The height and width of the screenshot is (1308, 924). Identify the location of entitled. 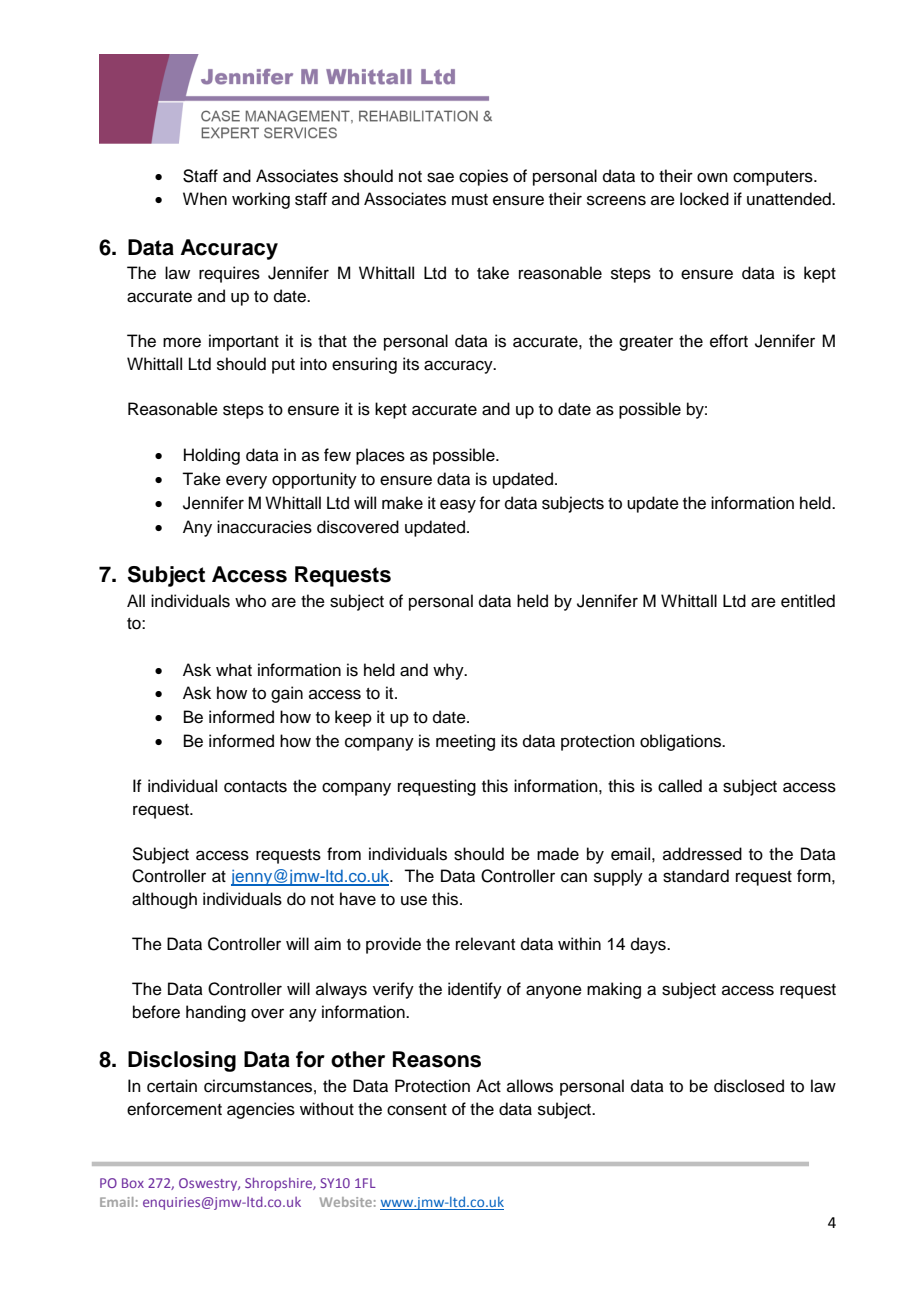
(808, 601).
